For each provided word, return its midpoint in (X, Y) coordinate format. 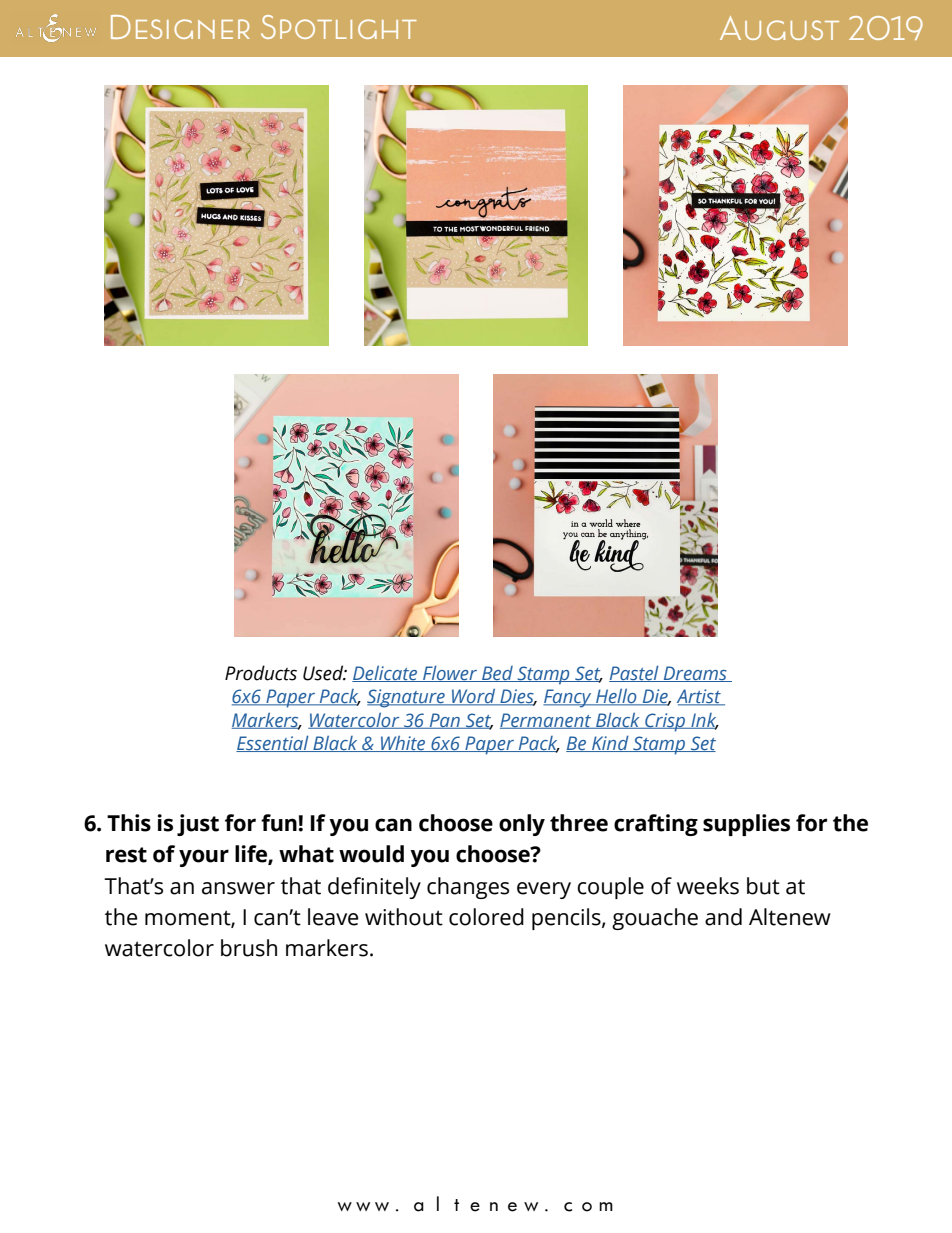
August (779, 28)
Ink (704, 721)
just (198, 825)
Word (474, 697)
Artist (700, 697)
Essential (273, 743)
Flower (450, 673)
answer (238, 888)
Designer (180, 27)
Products (261, 673)
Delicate (386, 674)
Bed (497, 674)
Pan (444, 721)
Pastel (635, 673)
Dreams (695, 674)
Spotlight (339, 27)
